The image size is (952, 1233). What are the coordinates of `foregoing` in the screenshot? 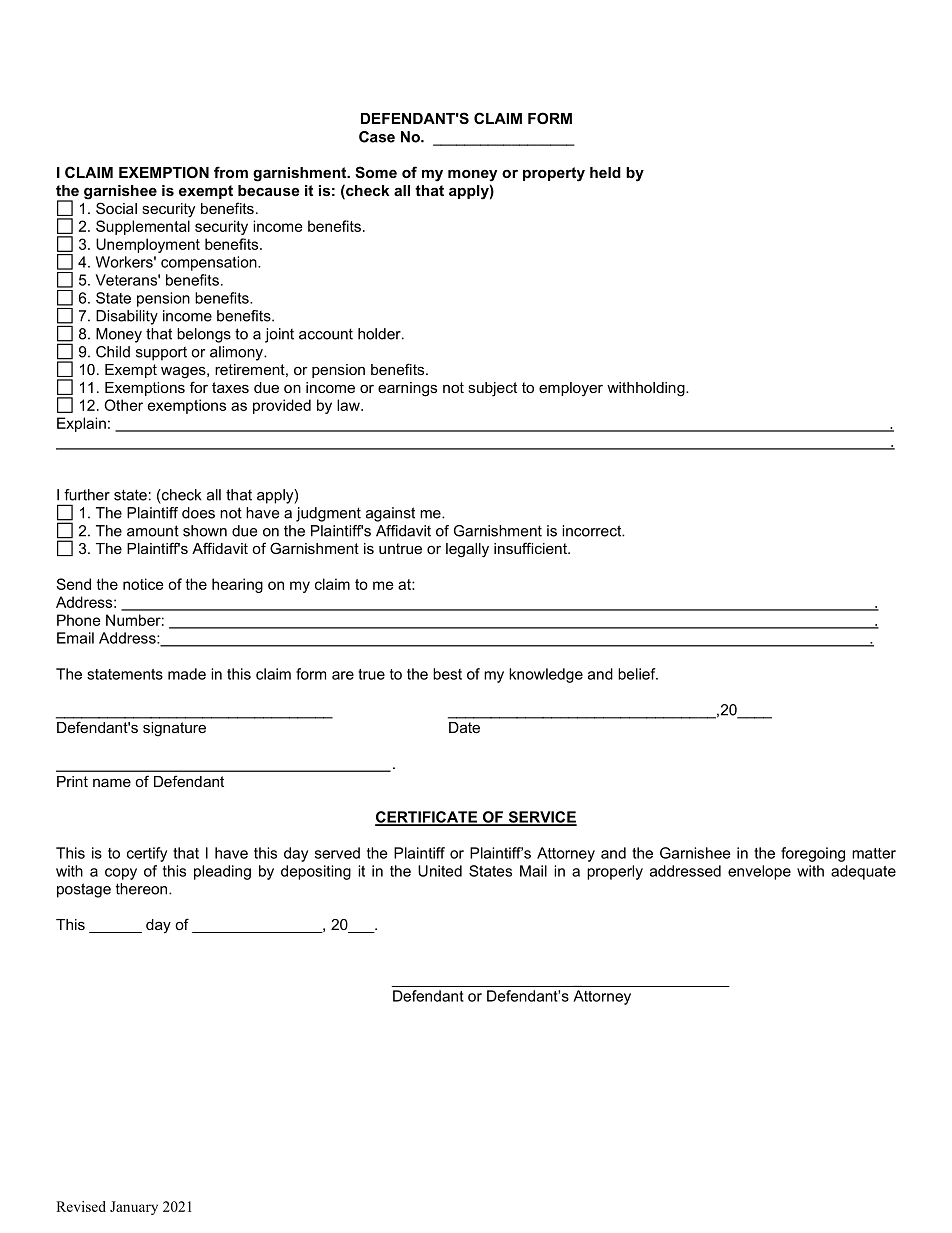 It's located at (813, 854).
